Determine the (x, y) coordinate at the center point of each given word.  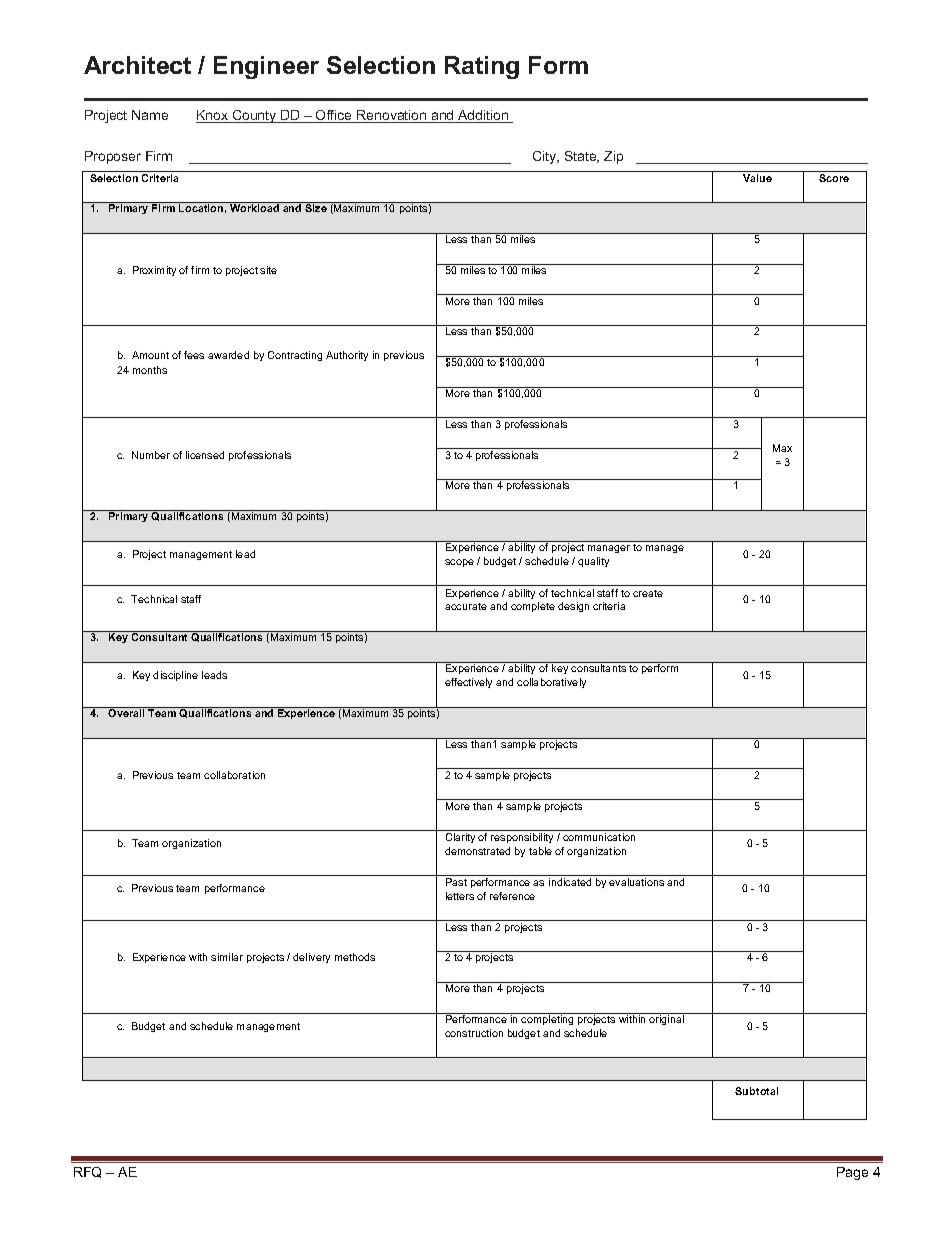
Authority (347, 356)
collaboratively (551, 683)
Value (757, 178)
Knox (213, 116)
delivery (311, 958)
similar (227, 957)
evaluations (636, 882)
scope (459, 563)
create (648, 593)
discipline (175, 676)
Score (834, 178)
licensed (205, 455)
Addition (483, 116)
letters (460, 896)
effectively (468, 683)
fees (194, 355)
